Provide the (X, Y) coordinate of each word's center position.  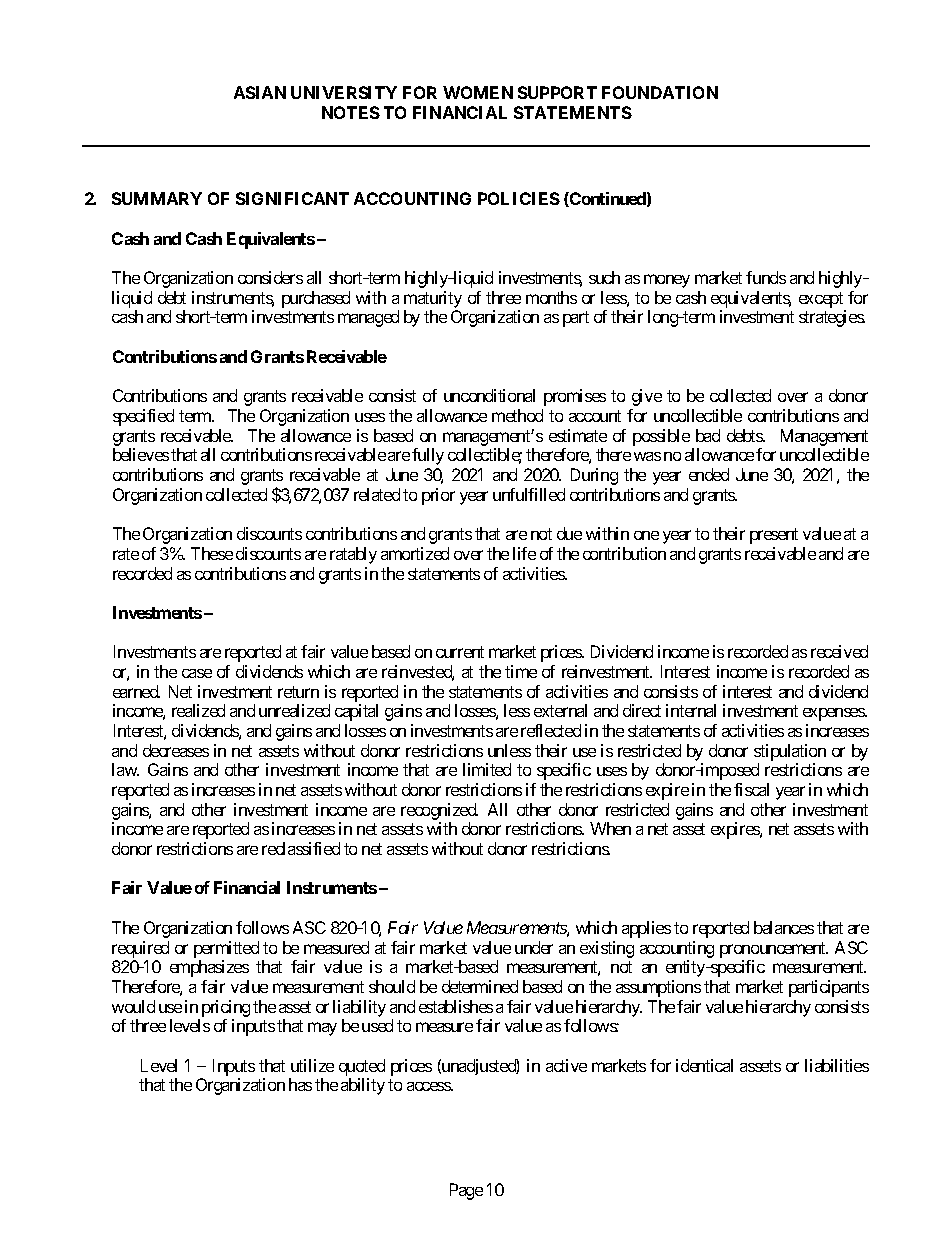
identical (704, 1065)
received (839, 651)
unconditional (489, 395)
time (521, 671)
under (534, 947)
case (197, 673)
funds (766, 277)
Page (466, 1191)
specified (143, 417)
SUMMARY (157, 198)
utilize (312, 1065)
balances (784, 927)
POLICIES (519, 198)
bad (708, 435)
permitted (226, 949)
